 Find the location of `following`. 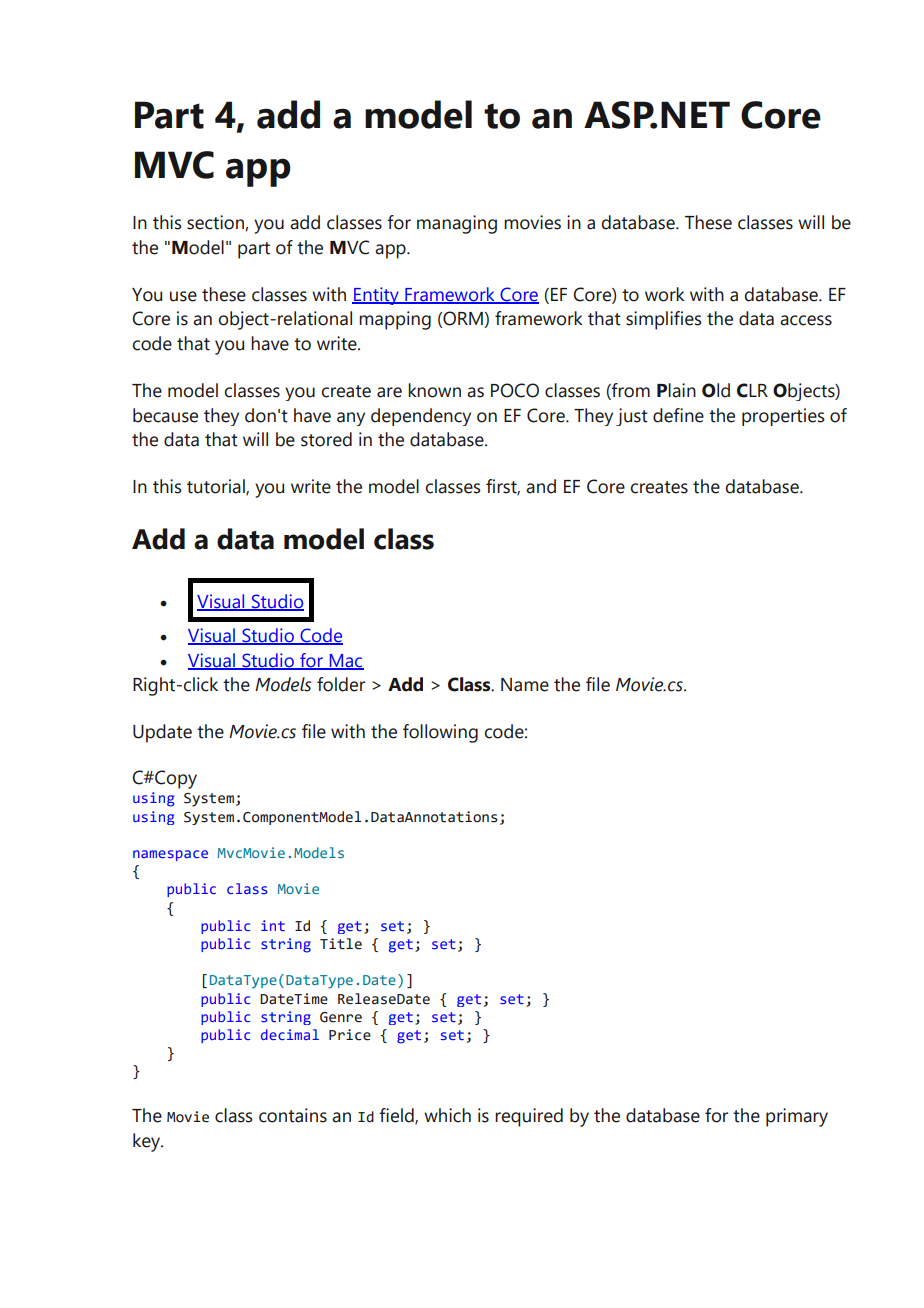

following is located at coordinates (440, 733).
